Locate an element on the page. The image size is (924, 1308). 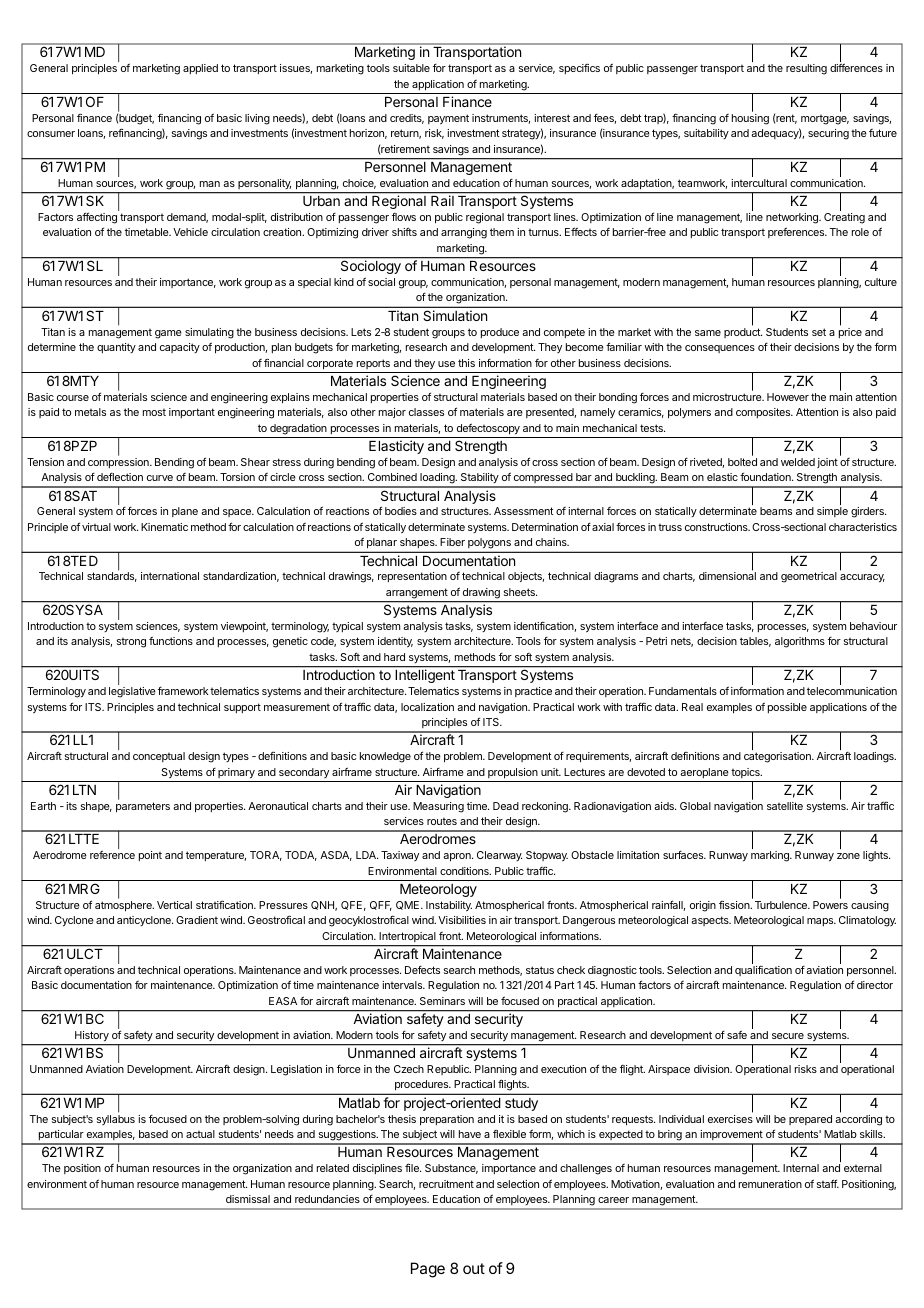
housing is located at coordinates (750, 119).
